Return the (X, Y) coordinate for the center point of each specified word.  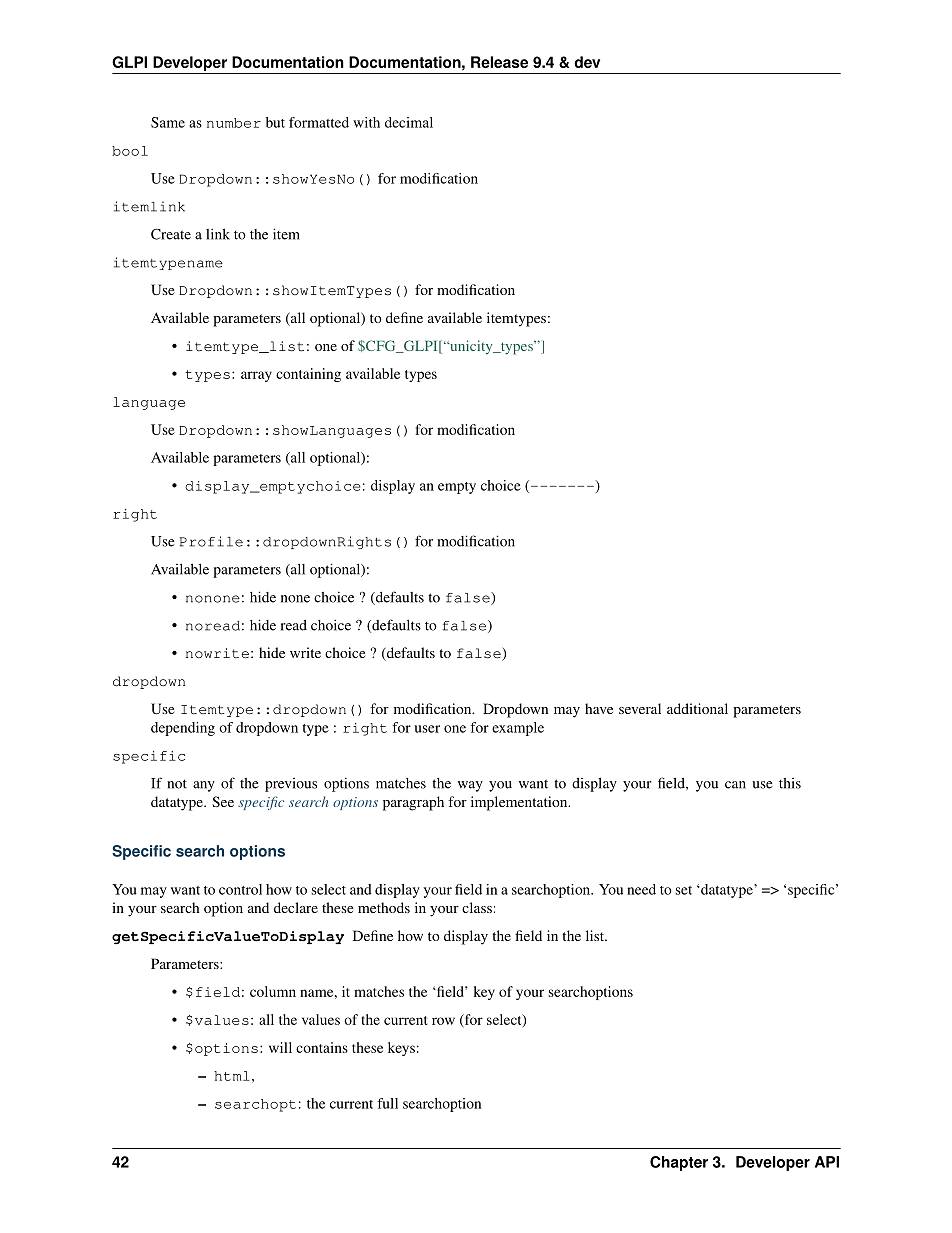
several (640, 708)
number (234, 123)
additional (697, 708)
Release (499, 62)
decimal (409, 122)
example (518, 729)
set (684, 890)
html (232, 1076)
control (240, 889)
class (477, 907)
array (256, 376)
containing (308, 375)
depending (183, 729)
